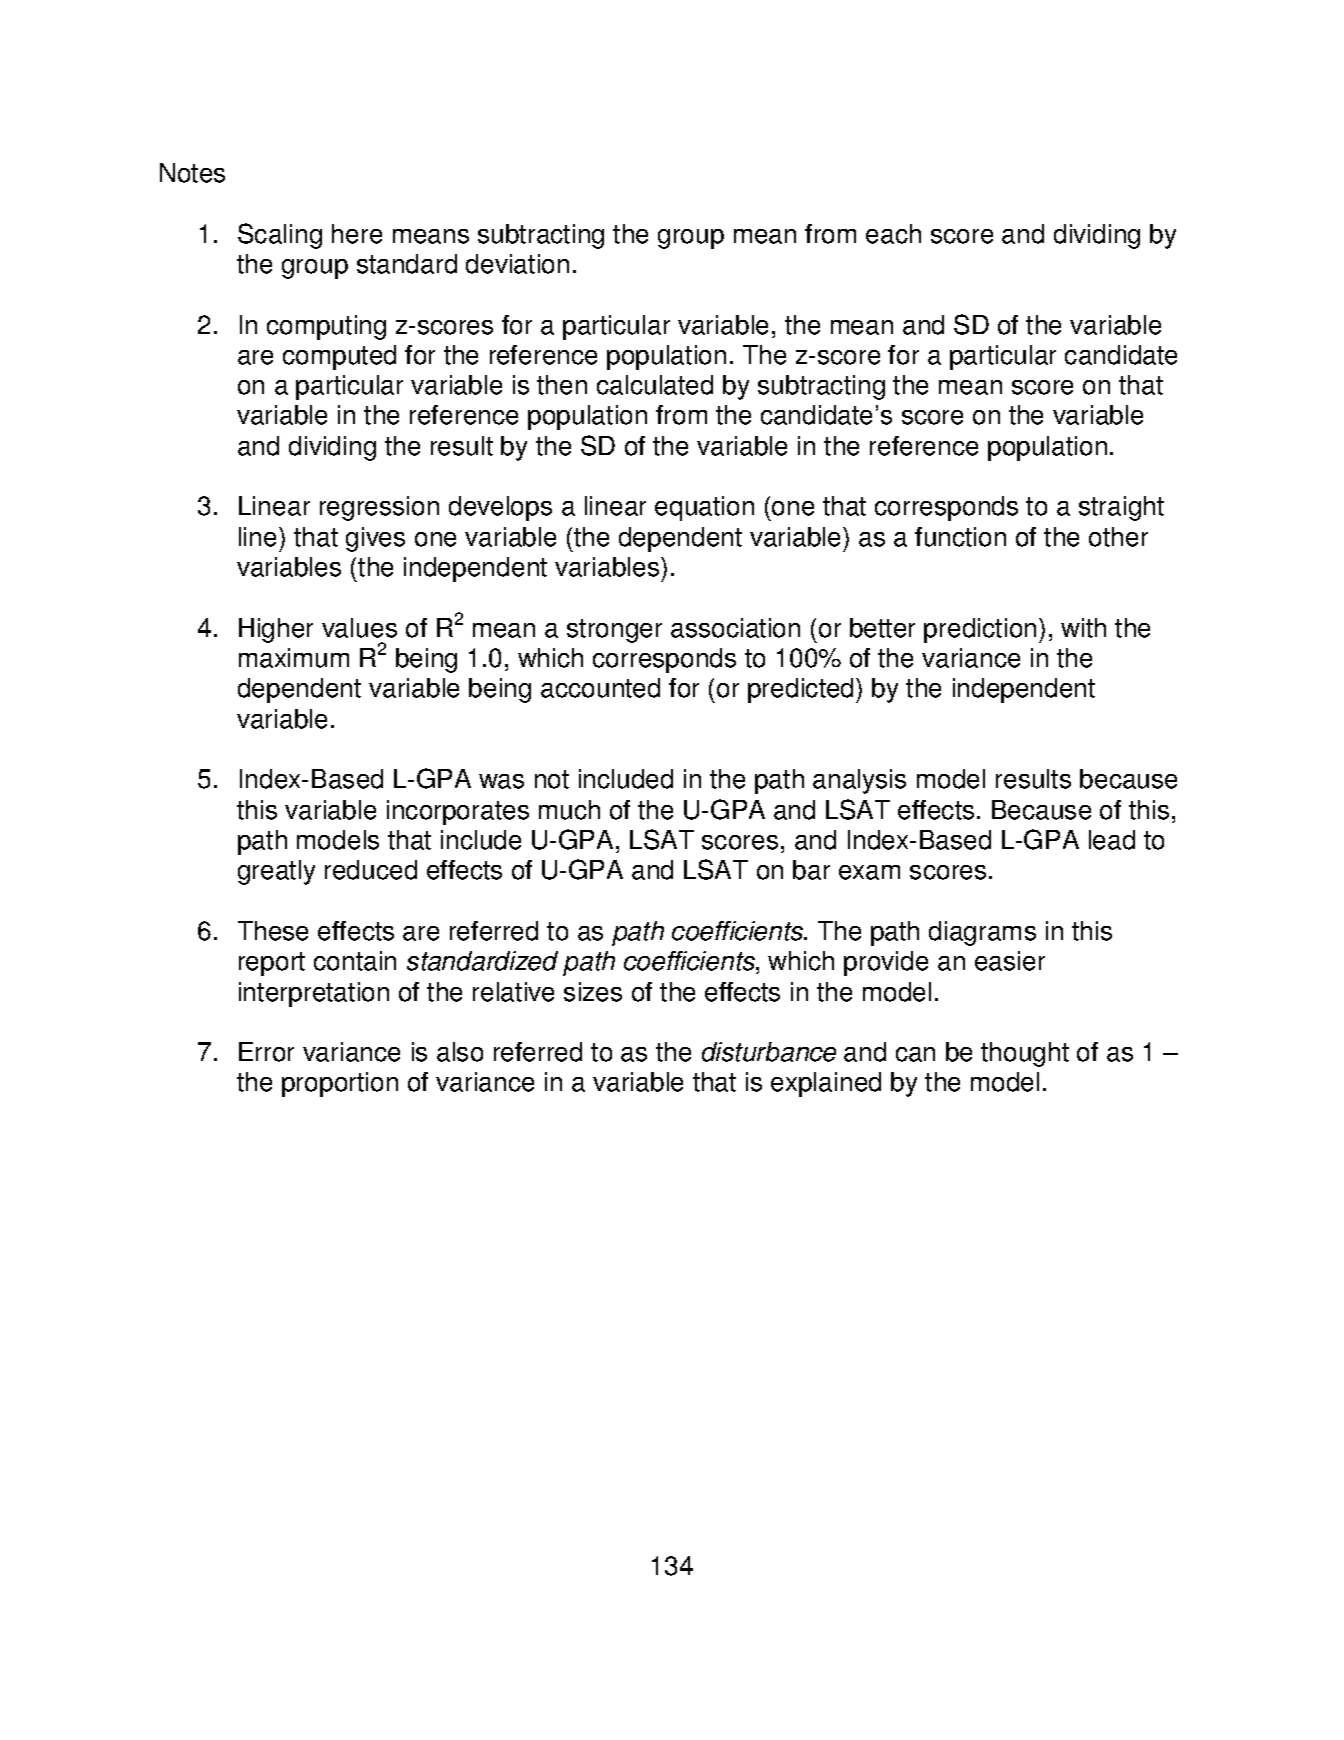  I want to click on Error, so click(266, 1052).
